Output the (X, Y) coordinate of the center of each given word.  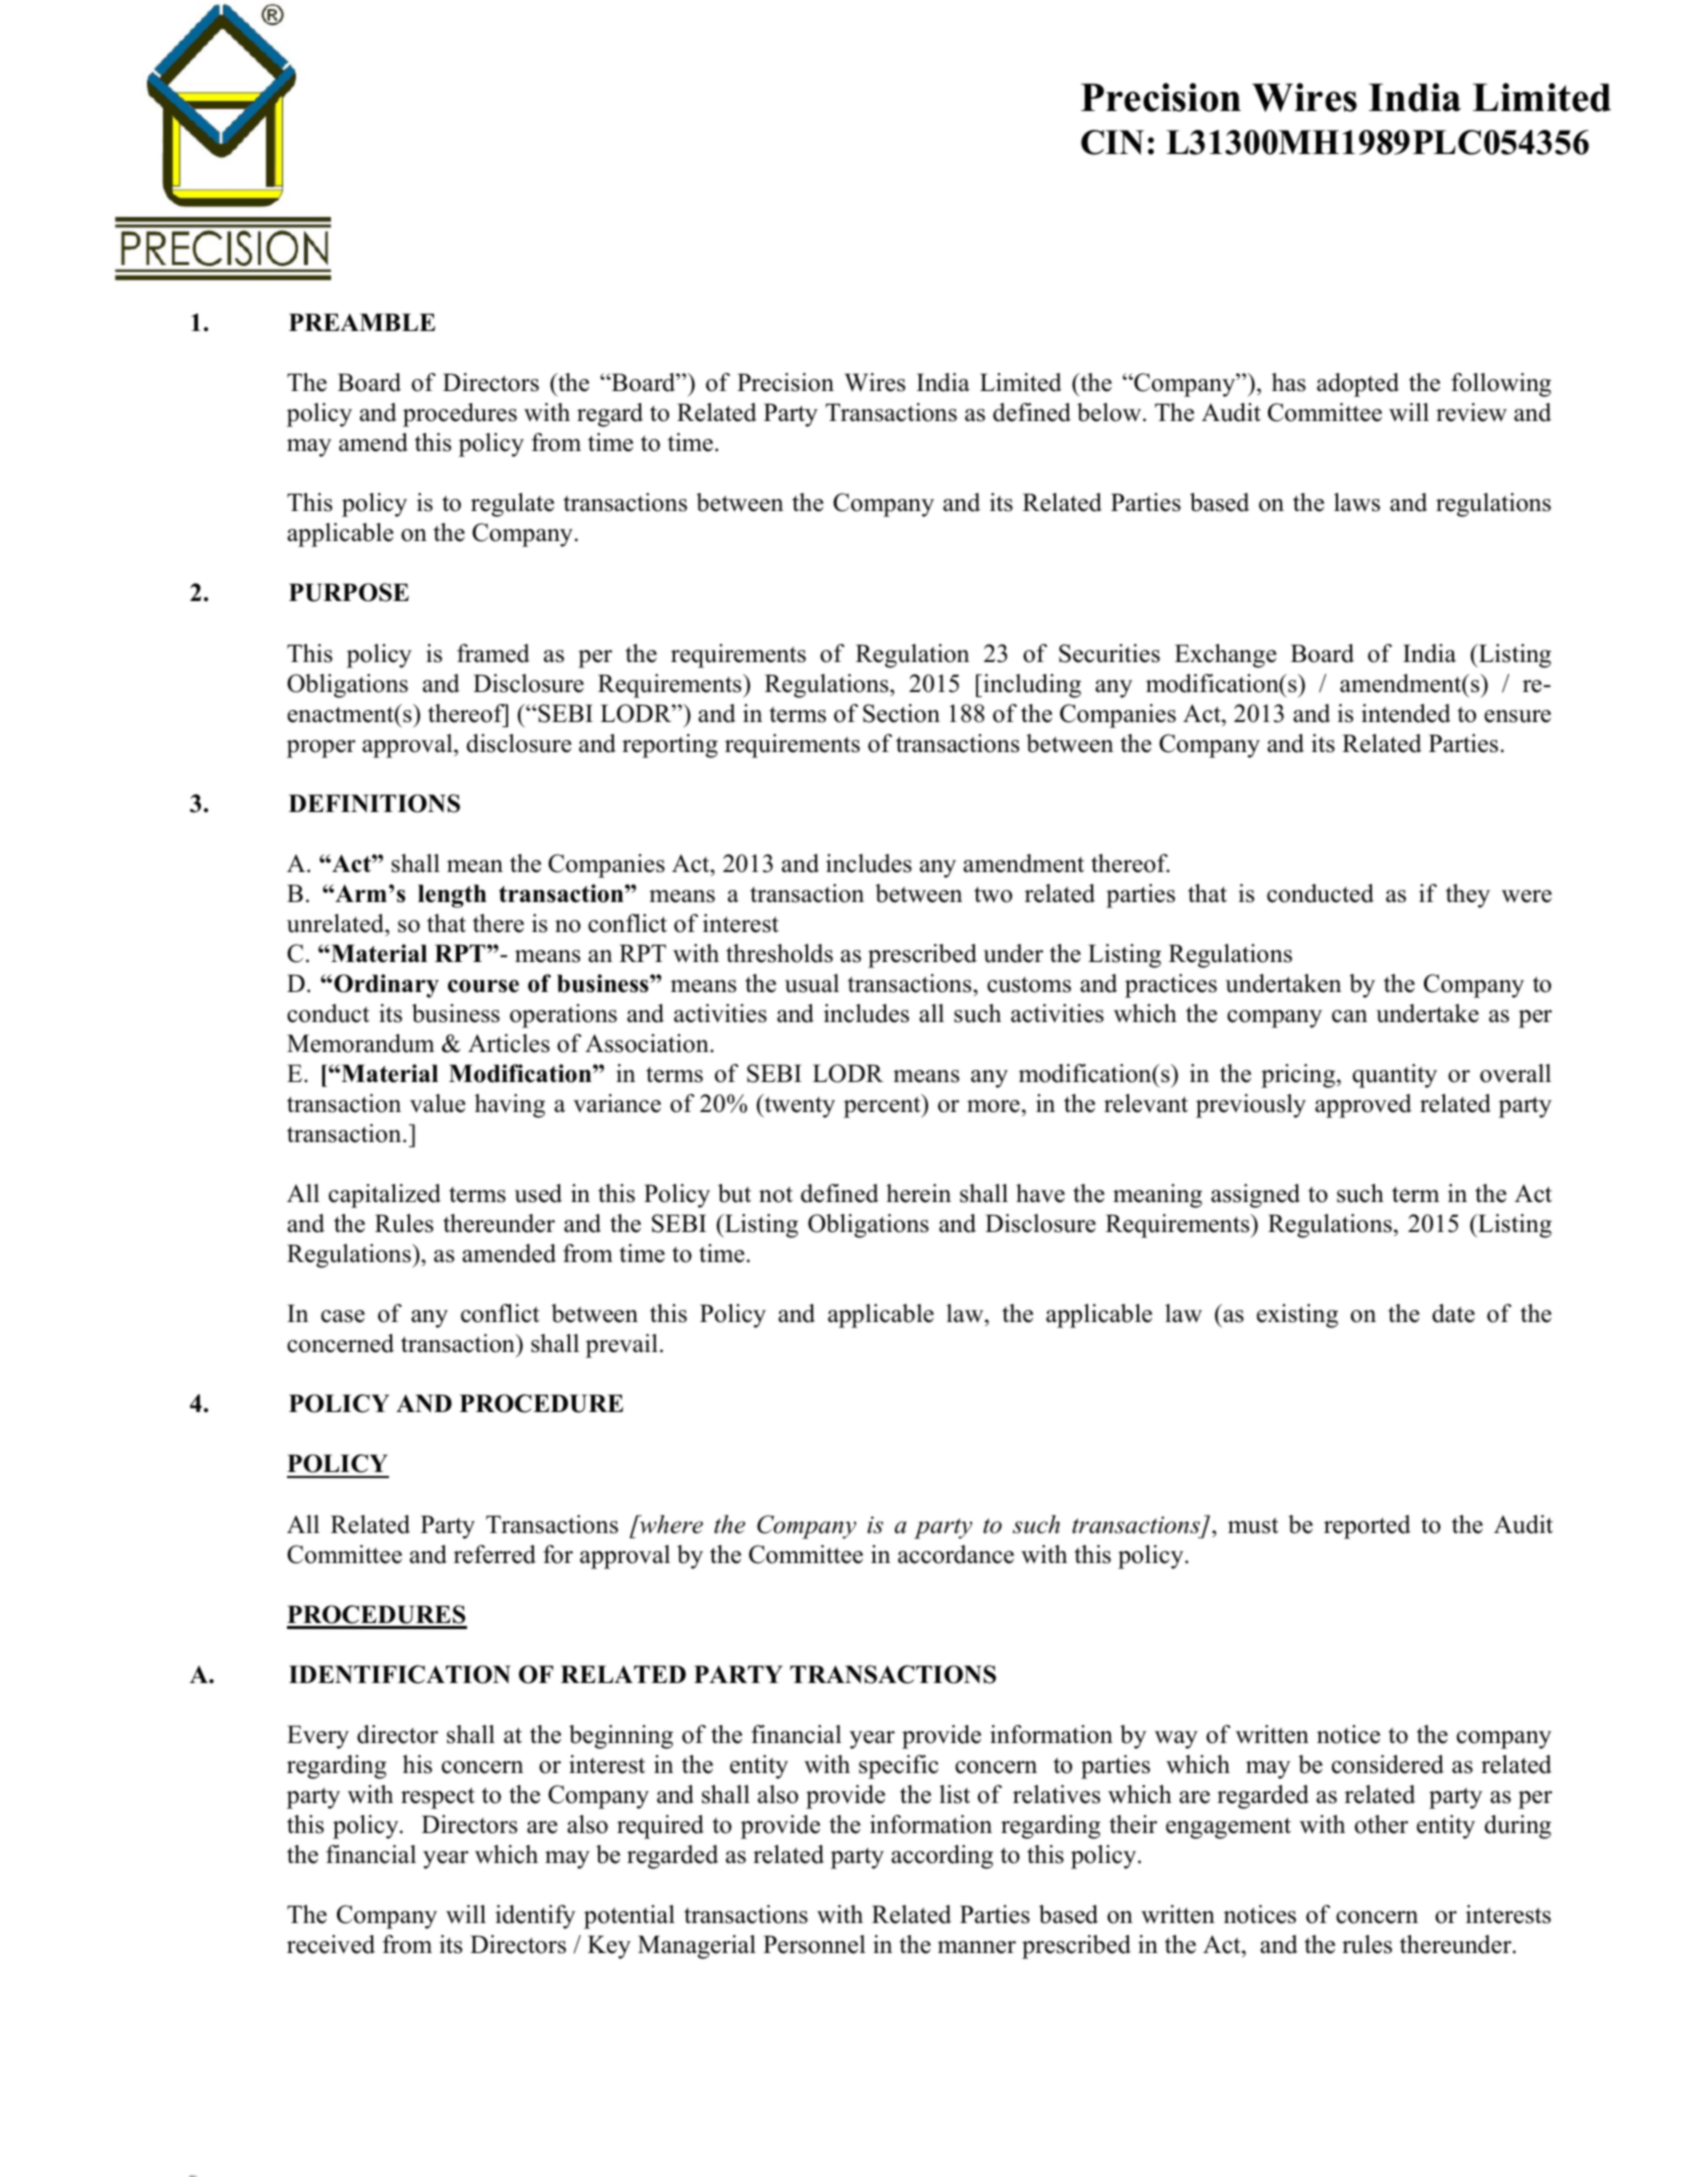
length (452, 896)
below (1110, 412)
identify (535, 1917)
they (1468, 896)
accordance (956, 1554)
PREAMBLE (362, 322)
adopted (1358, 385)
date (1453, 1313)
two (993, 895)
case (343, 1316)
